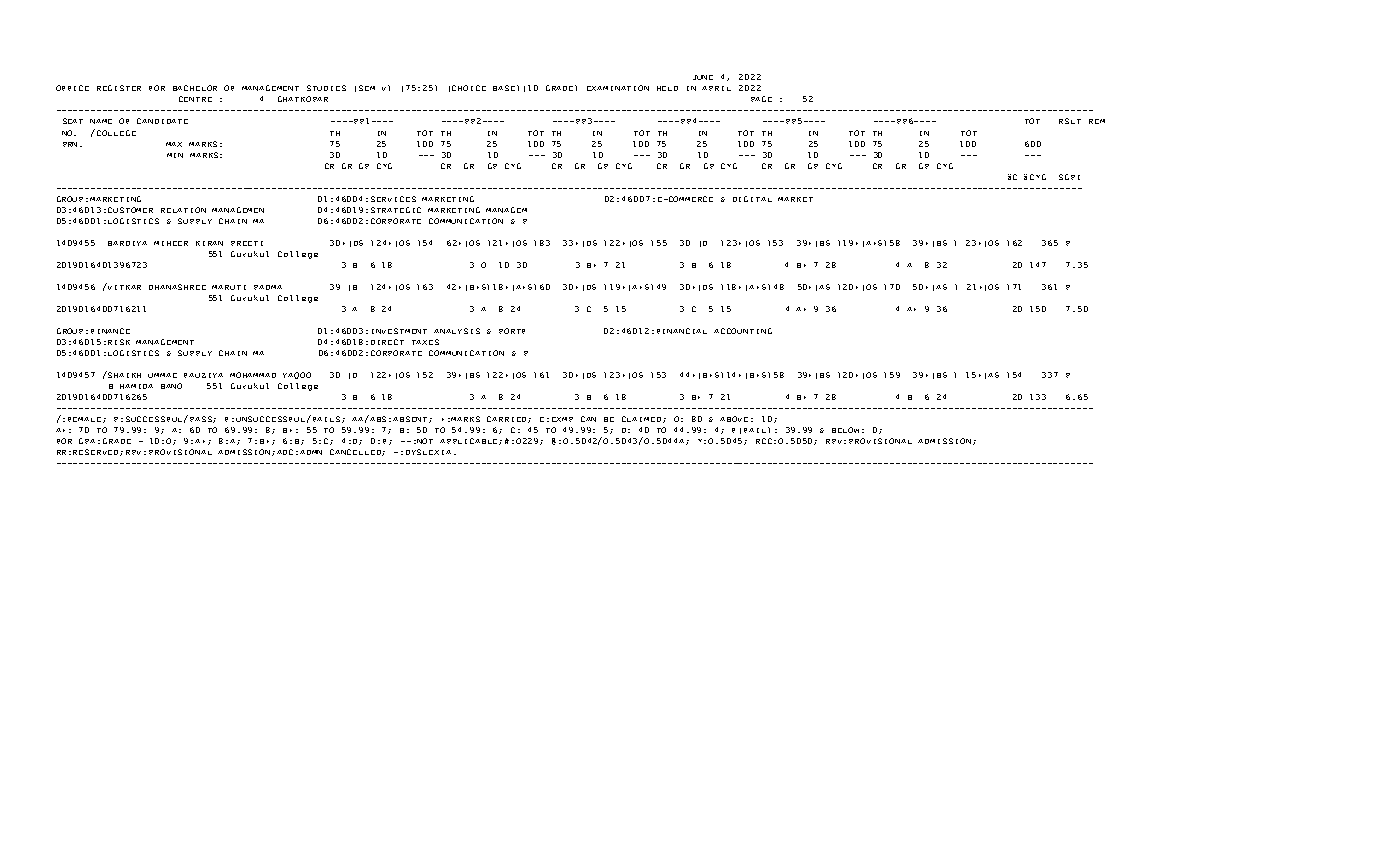  What do you see at coordinates (203, 375) in the screenshot?
I see `FAUZIYA` at bounding box center [203, 375].
